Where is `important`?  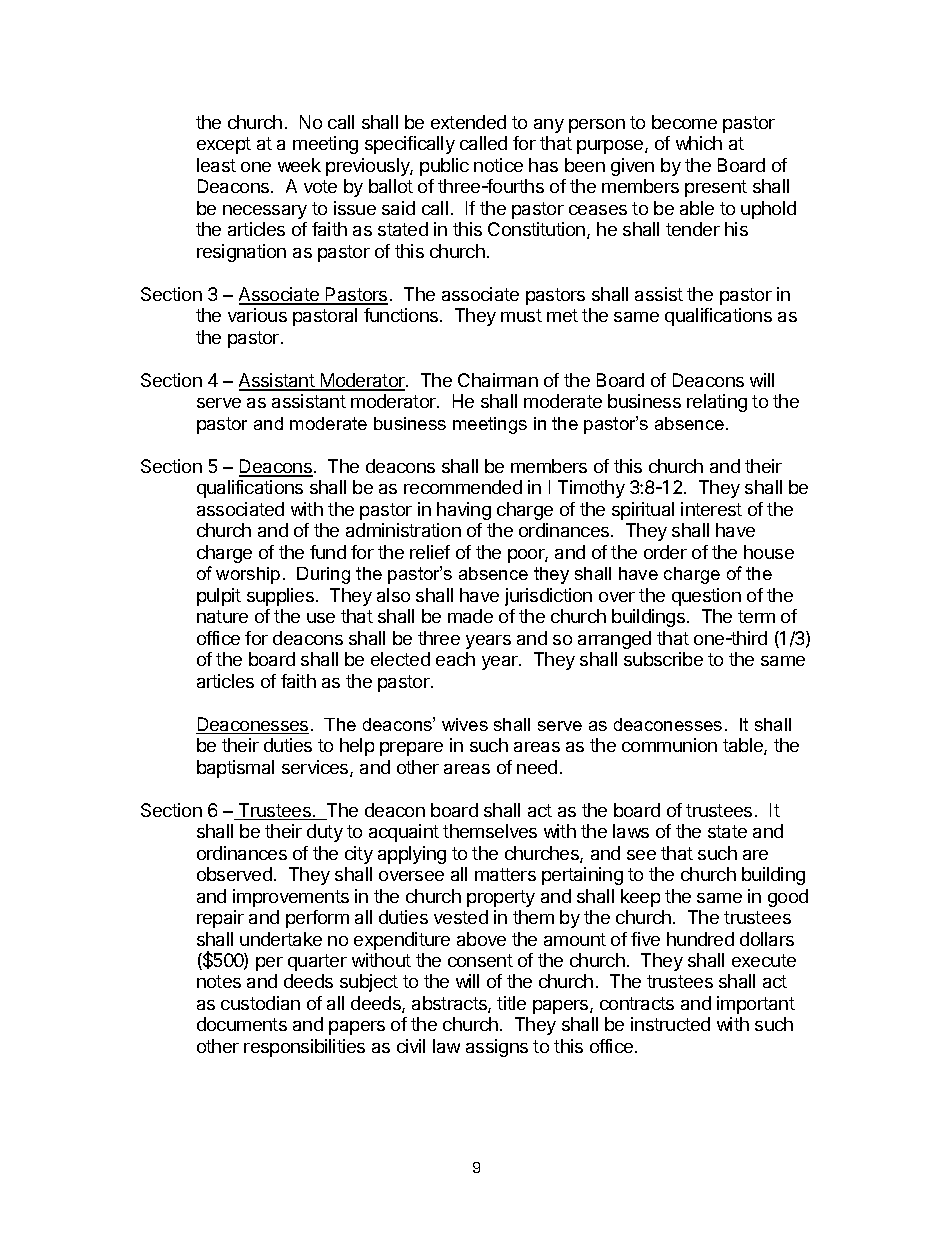
important is located at coordinates (756, 1005).
